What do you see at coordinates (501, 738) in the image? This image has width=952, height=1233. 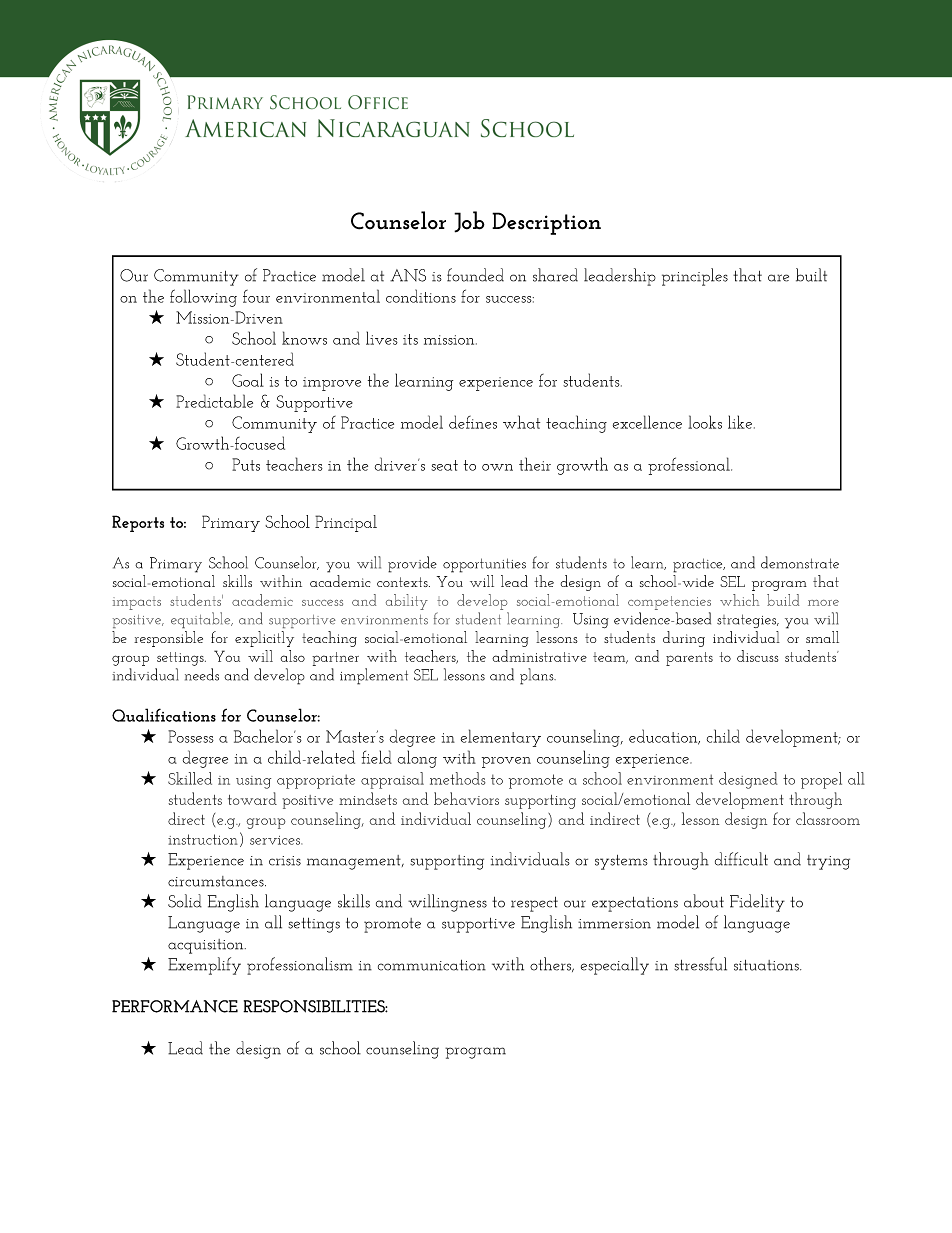 I see `elementary` at bounding box center [501, 738].
